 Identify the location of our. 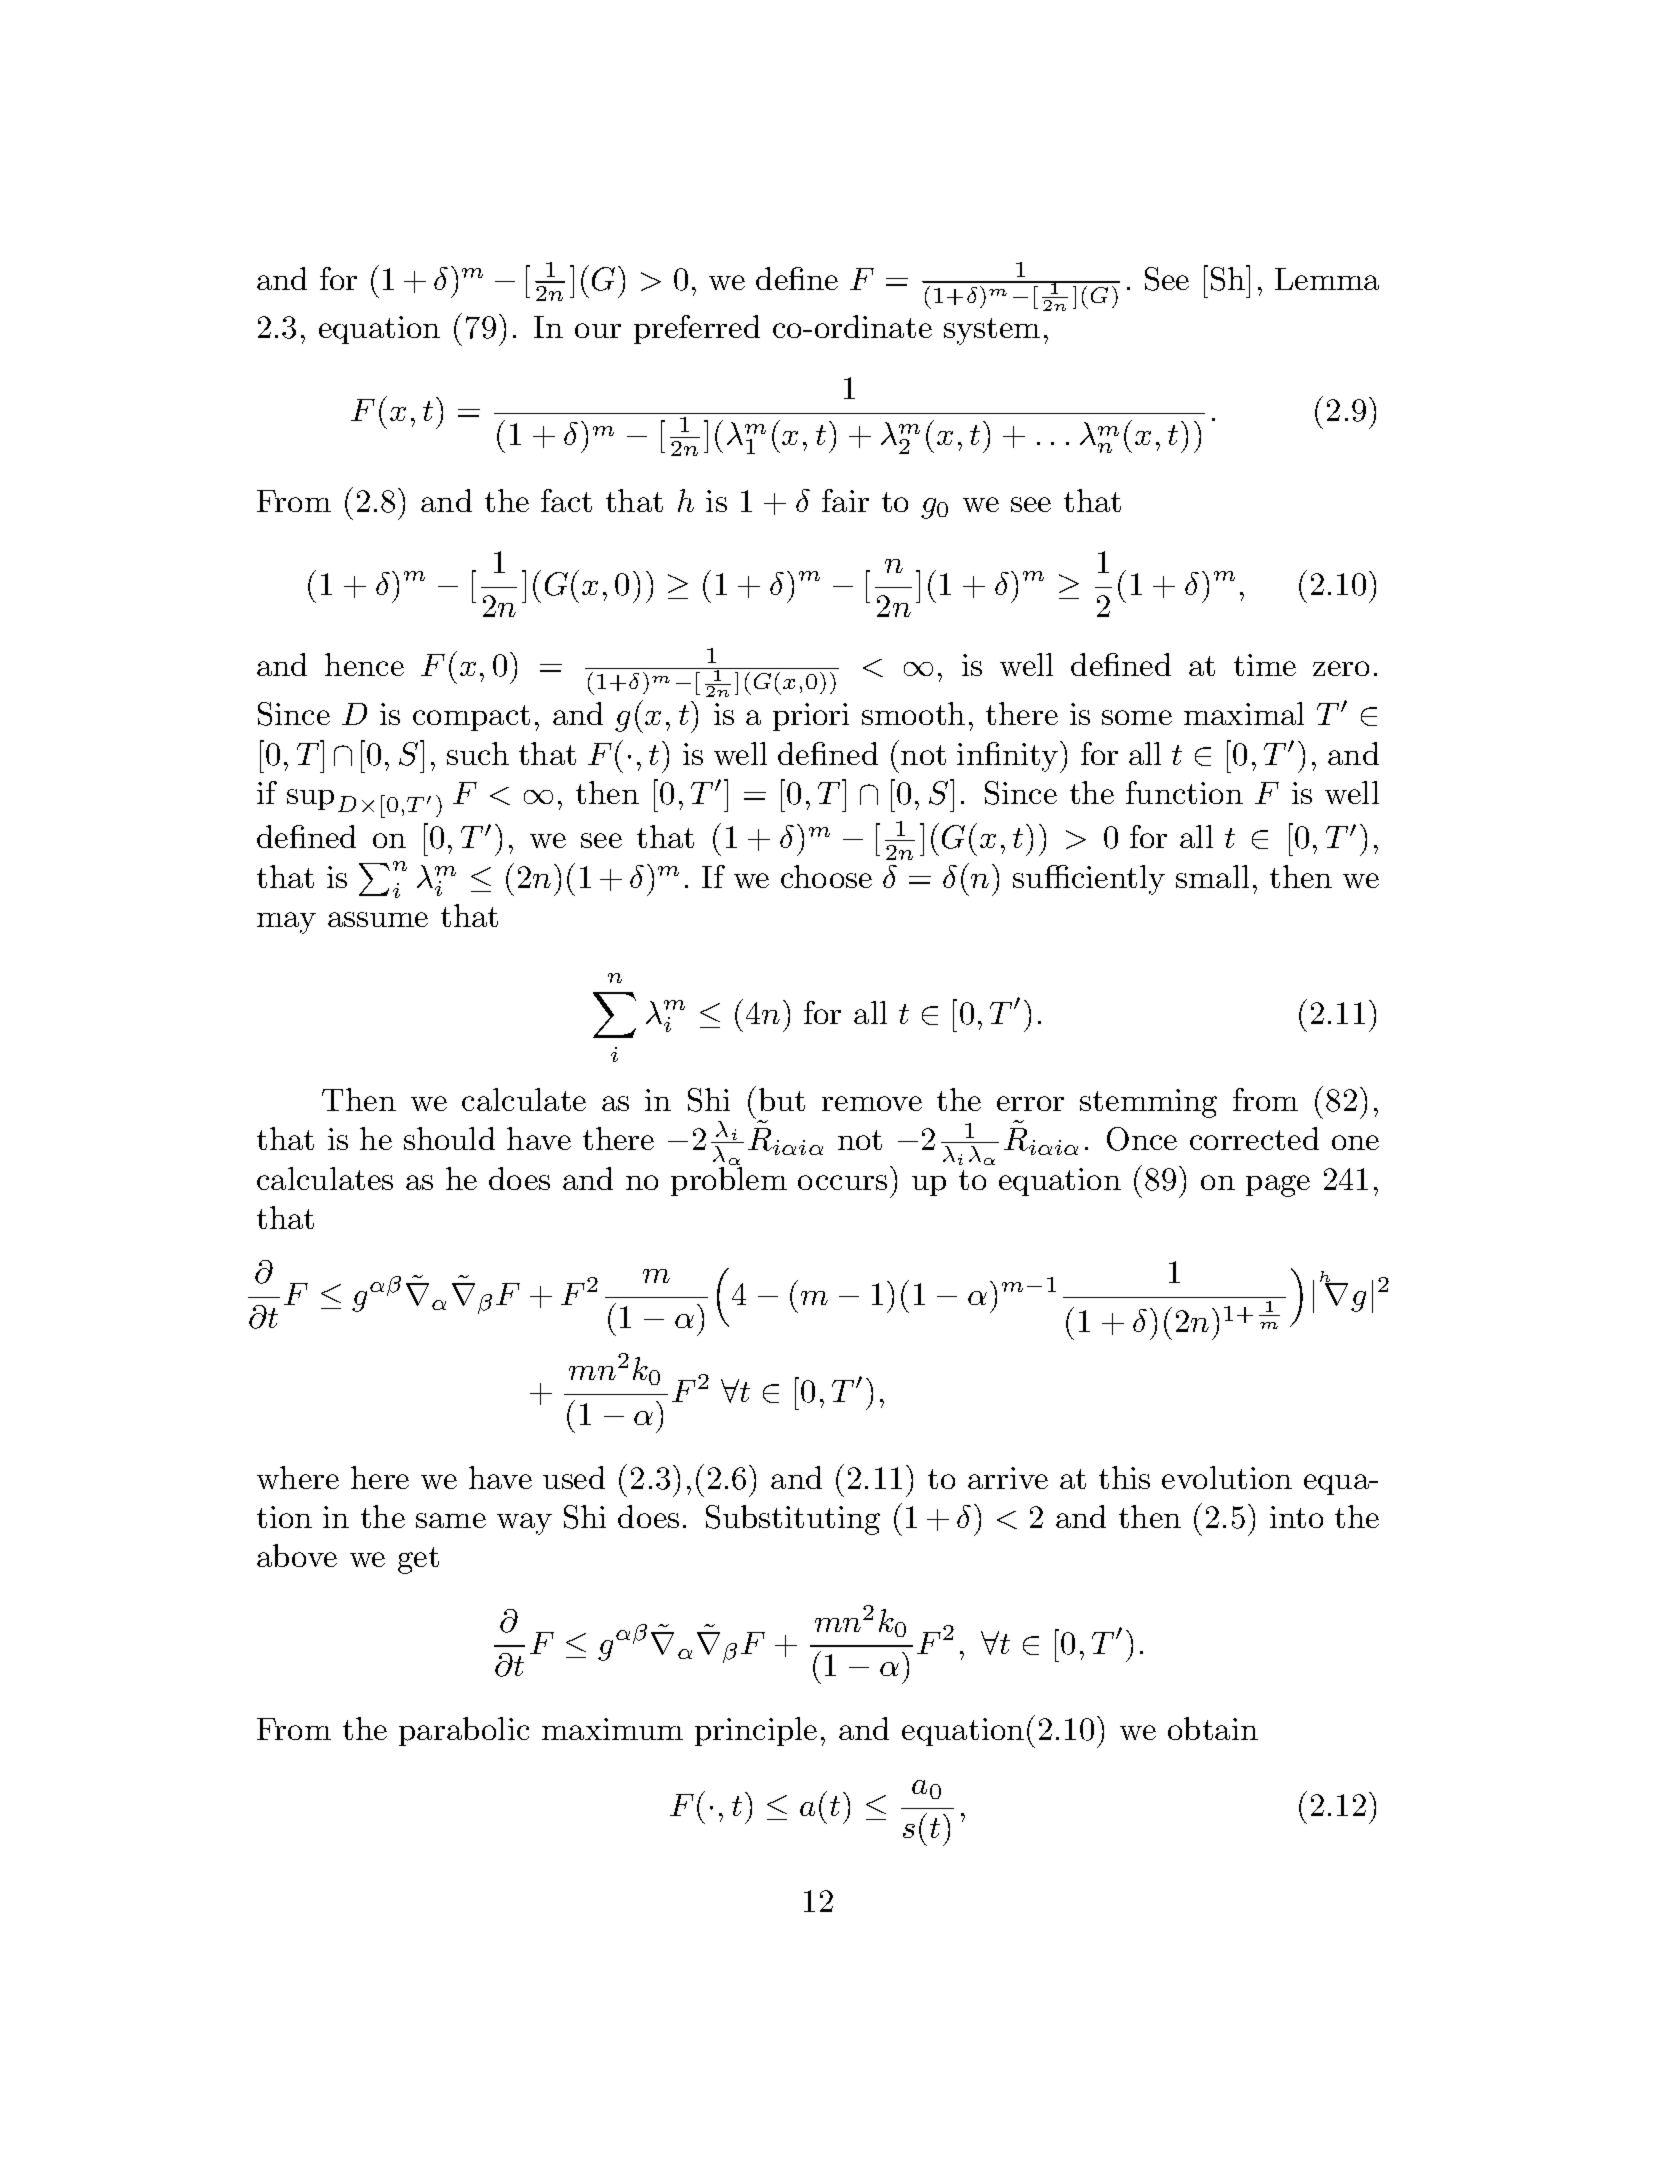
(598, 330).
